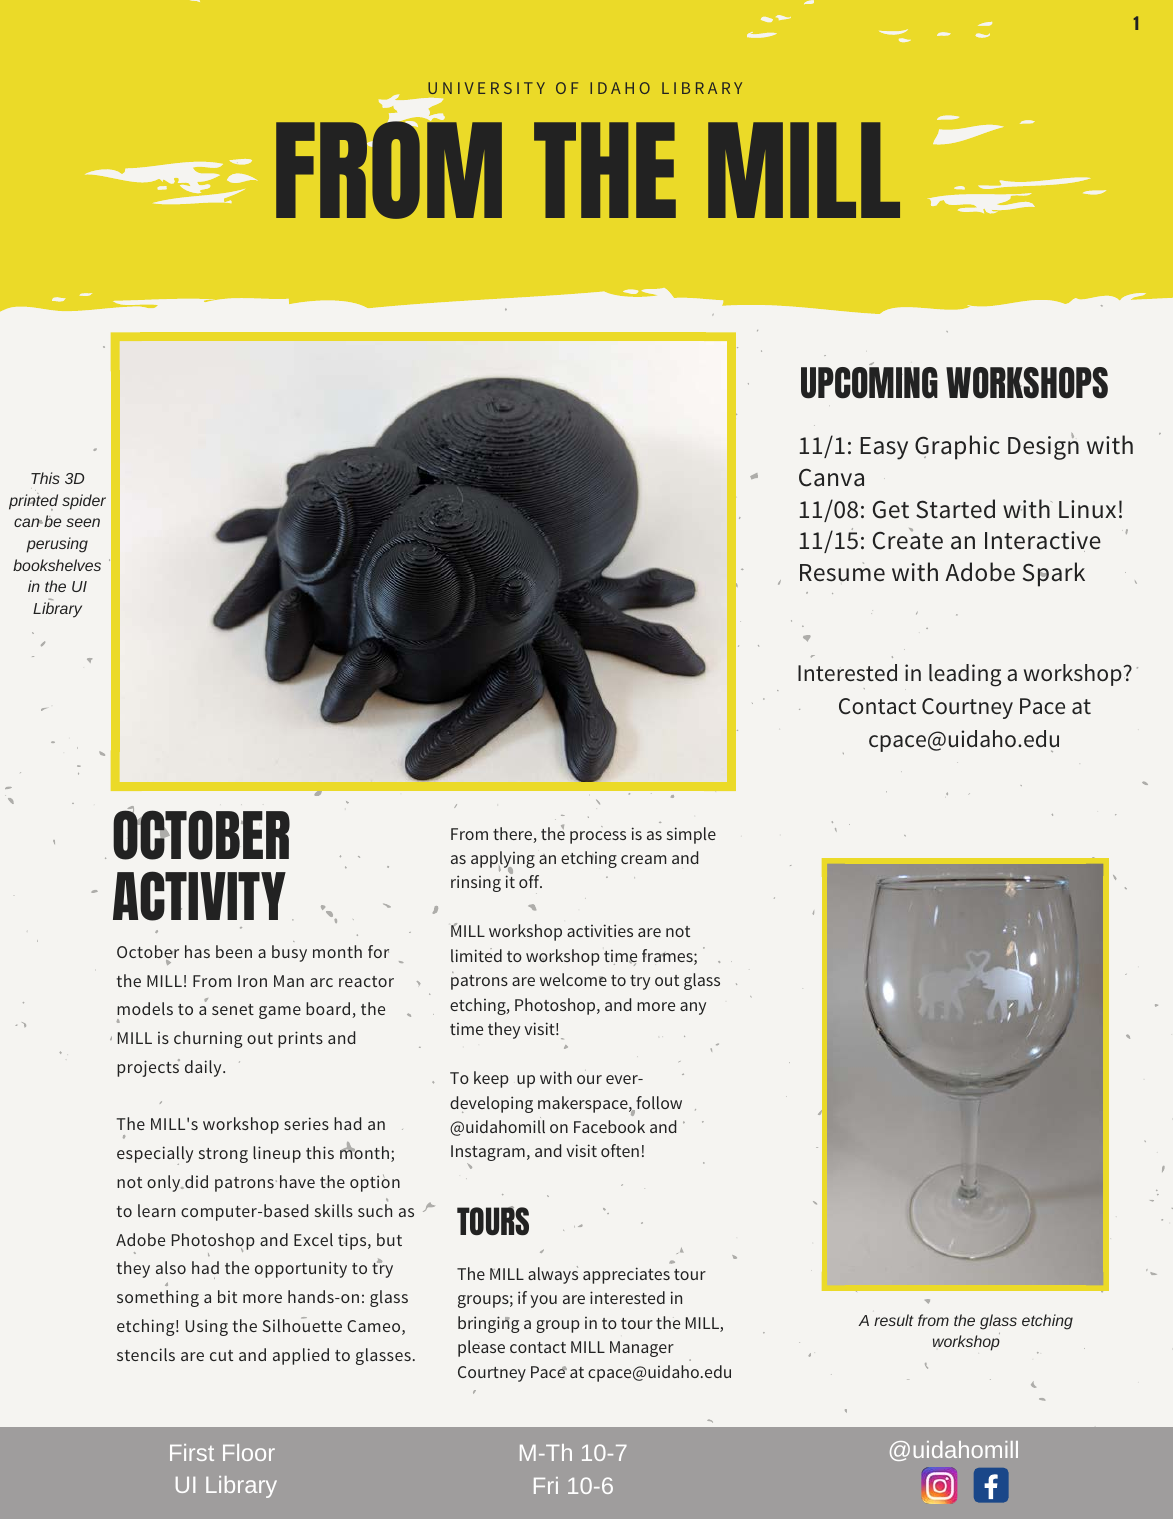  What do you see at coordinates (965, 675) in the document?
I see `leading` at bounding box center [965, 675].
